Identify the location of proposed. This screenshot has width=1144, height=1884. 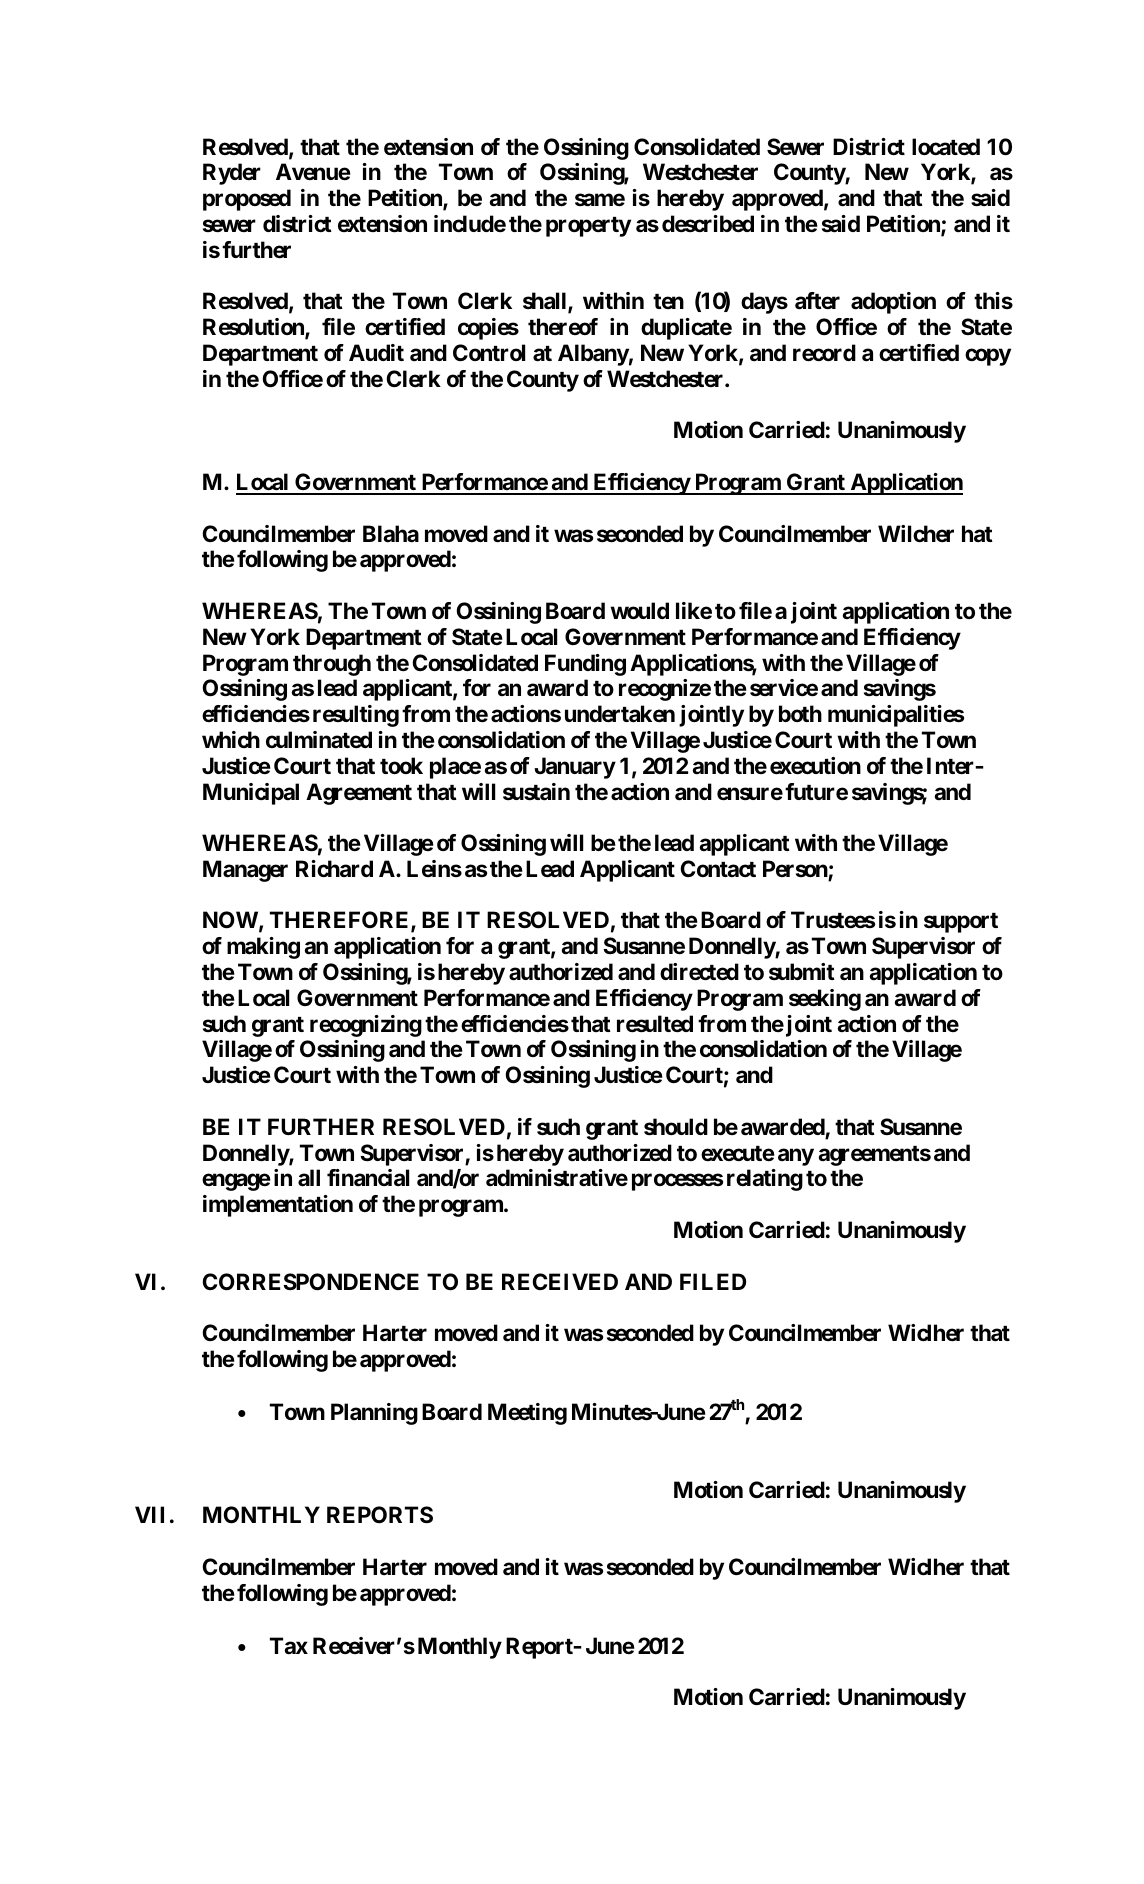
(247, 200).
